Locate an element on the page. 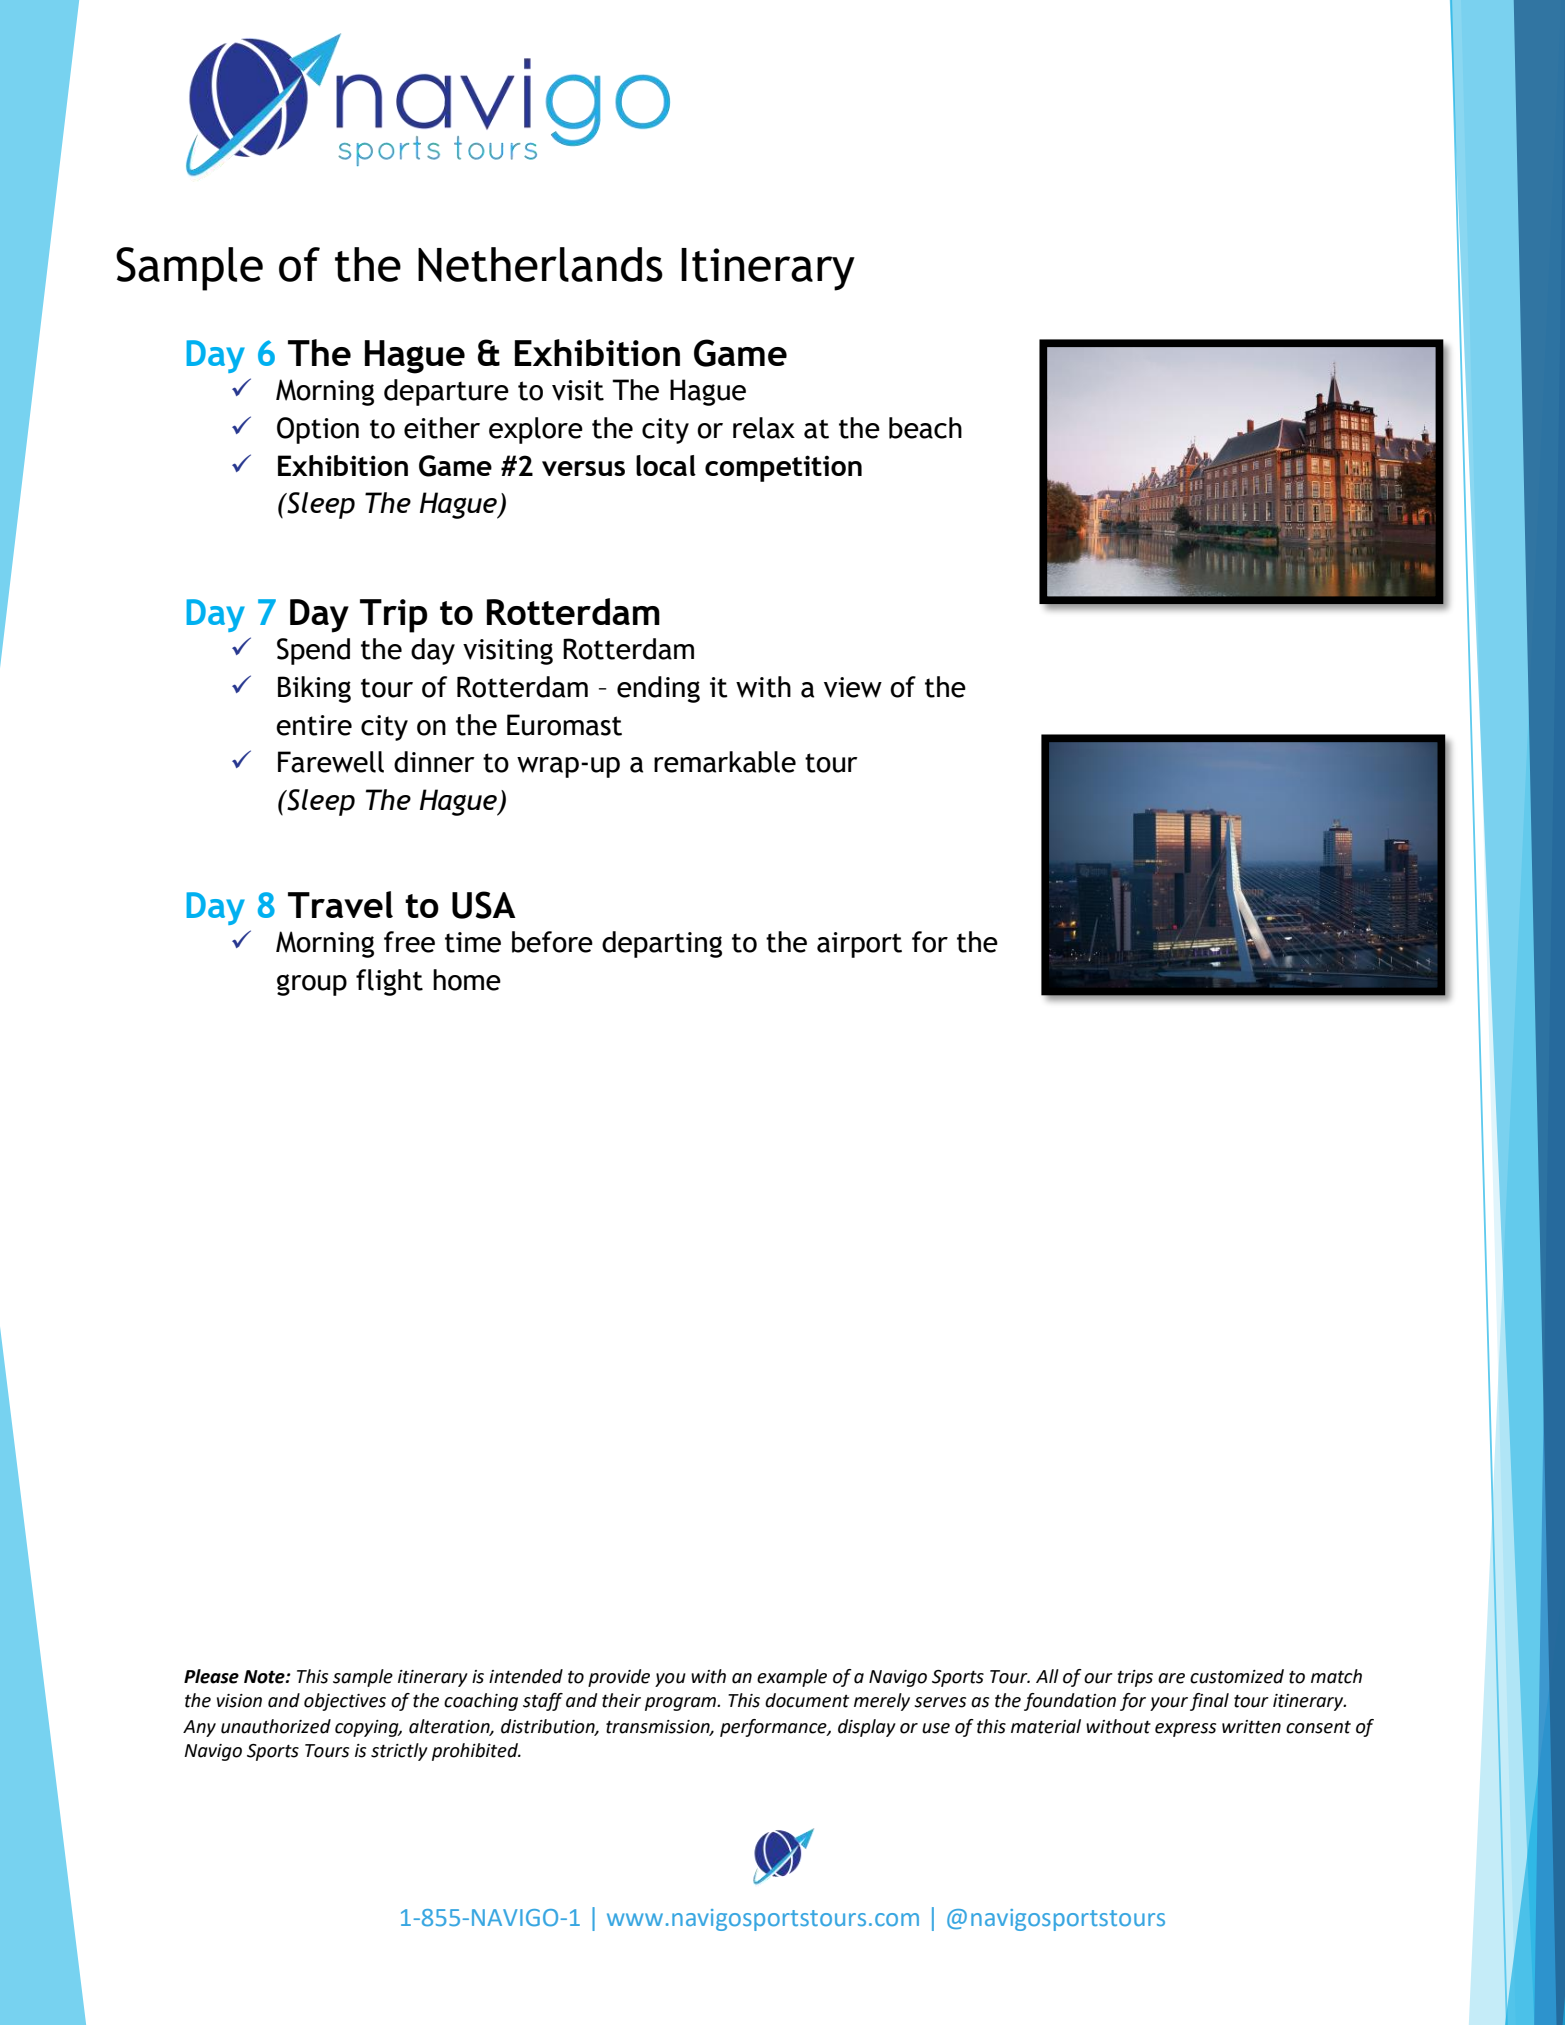  beach is located at coordinates (925, 428).
